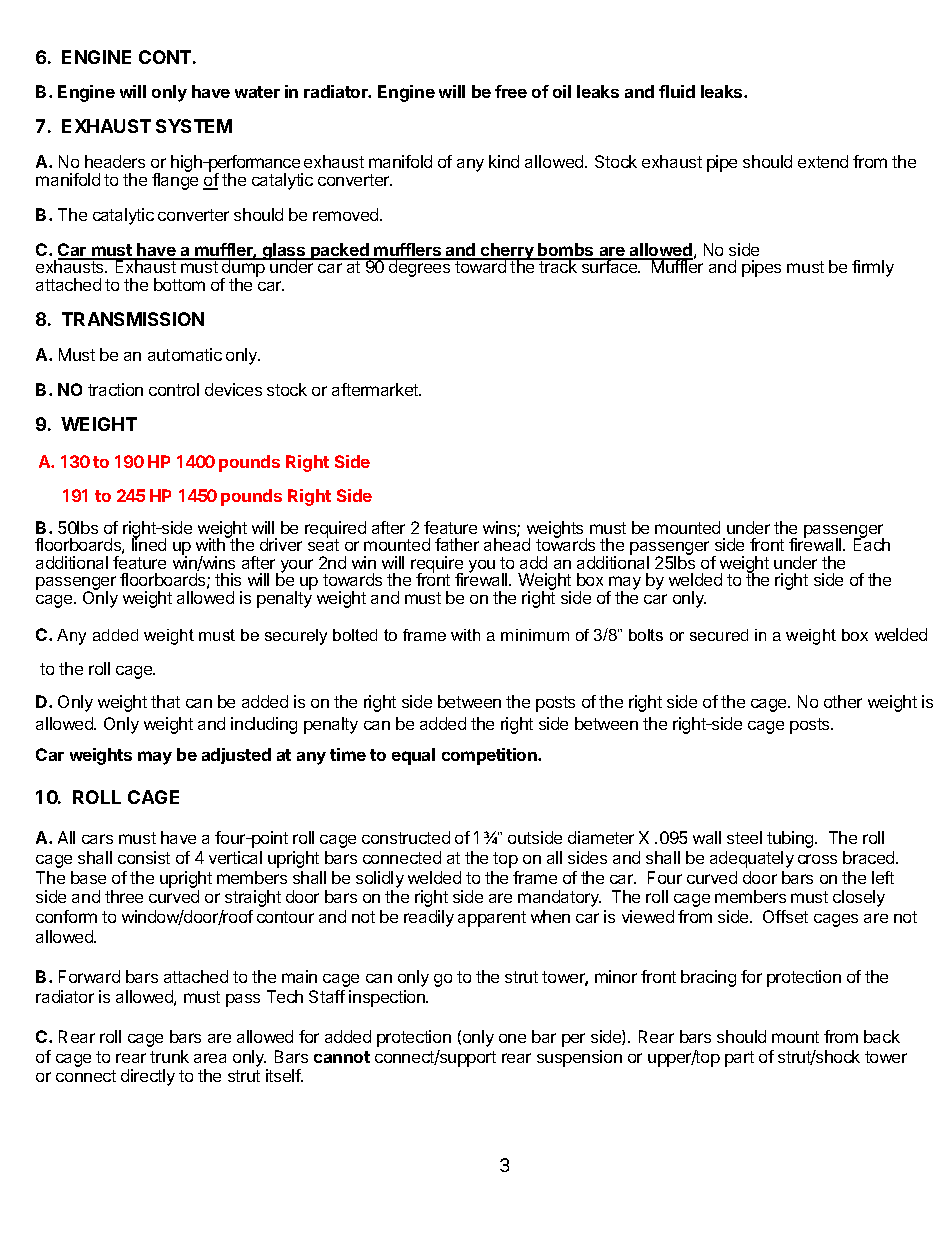 Image resolution: width=952 pixels, height=1233 pixels. I want to click on free, so click(511, 91).
